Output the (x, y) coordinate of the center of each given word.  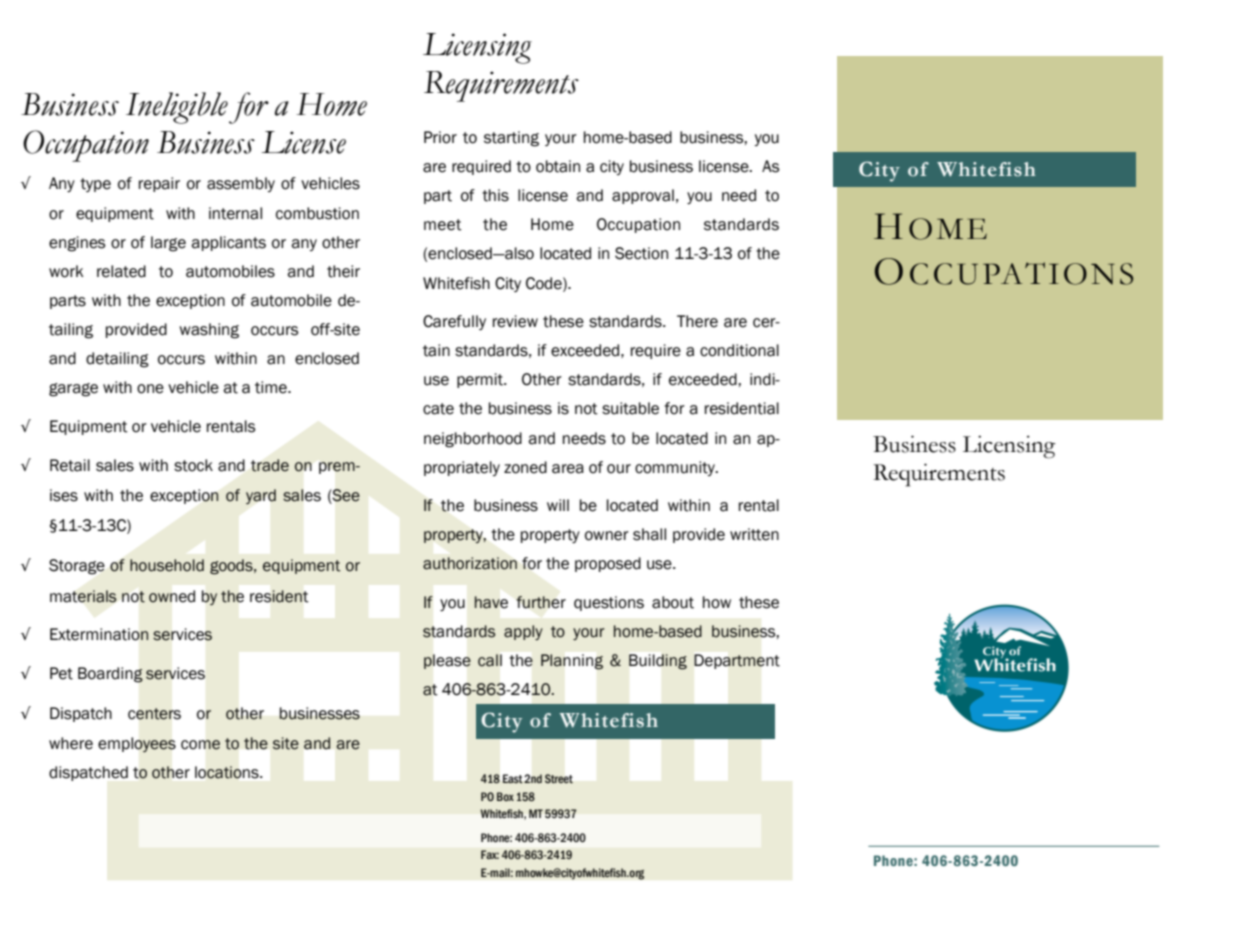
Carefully (454, 322)
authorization (470, 563)
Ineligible (177, 108)
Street (559, 778)
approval (643, 196)
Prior (440, 137)
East (513, 779)
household (167, 565)
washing (209, 331)
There (697, 321)
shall (649, 534)
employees (137, 745)
